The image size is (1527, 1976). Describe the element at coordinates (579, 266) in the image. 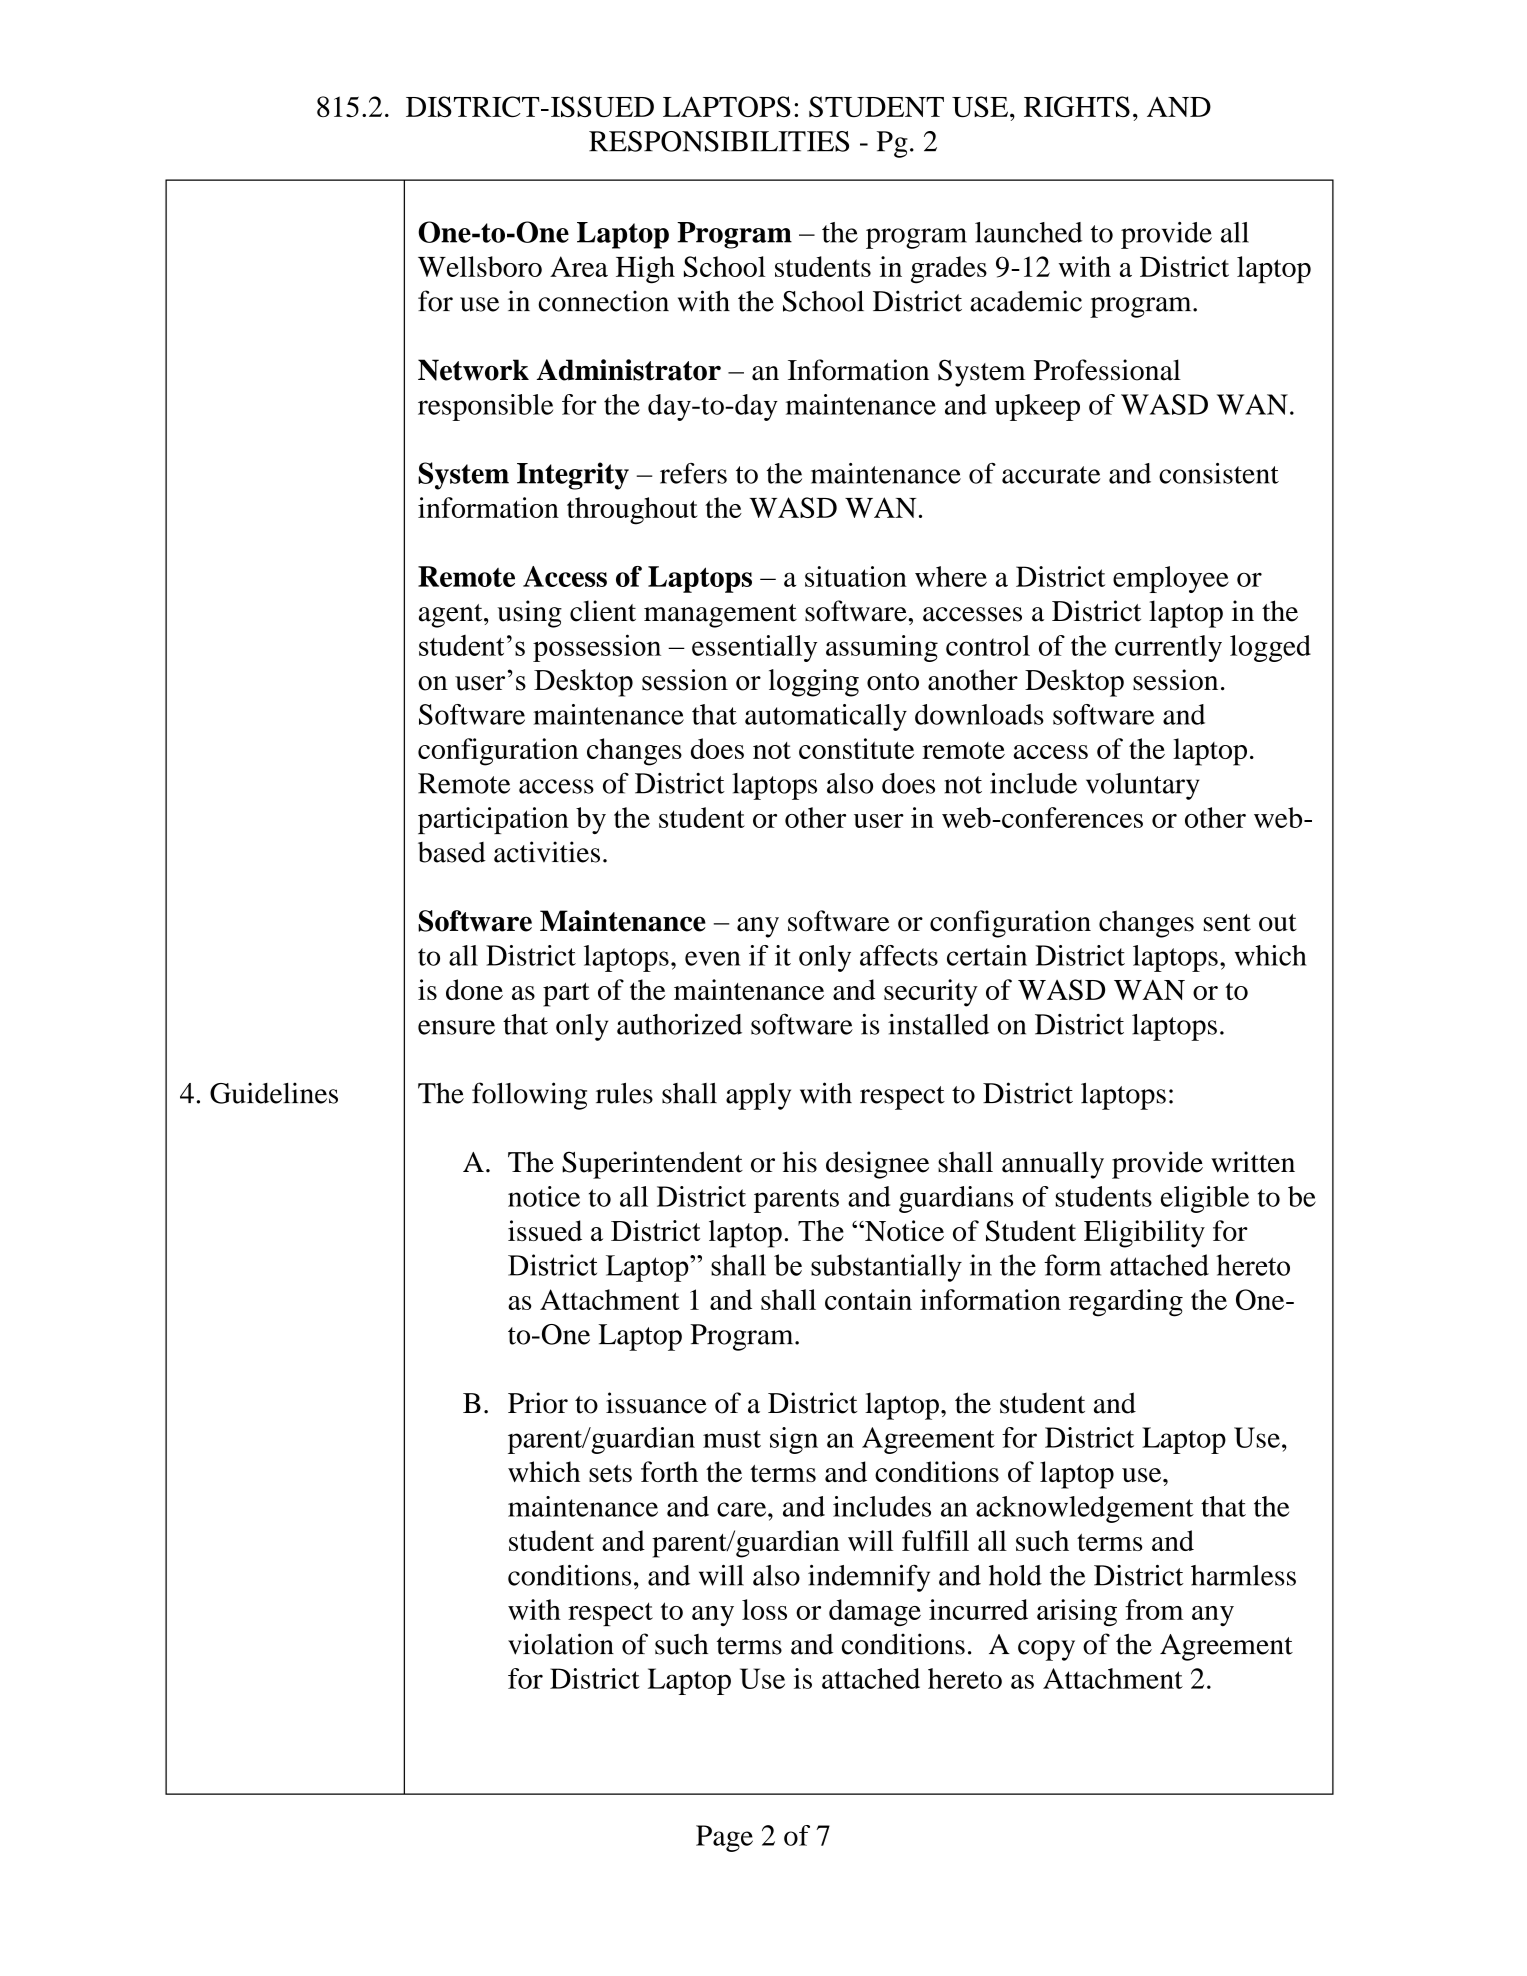

I see `Area` at that location.
